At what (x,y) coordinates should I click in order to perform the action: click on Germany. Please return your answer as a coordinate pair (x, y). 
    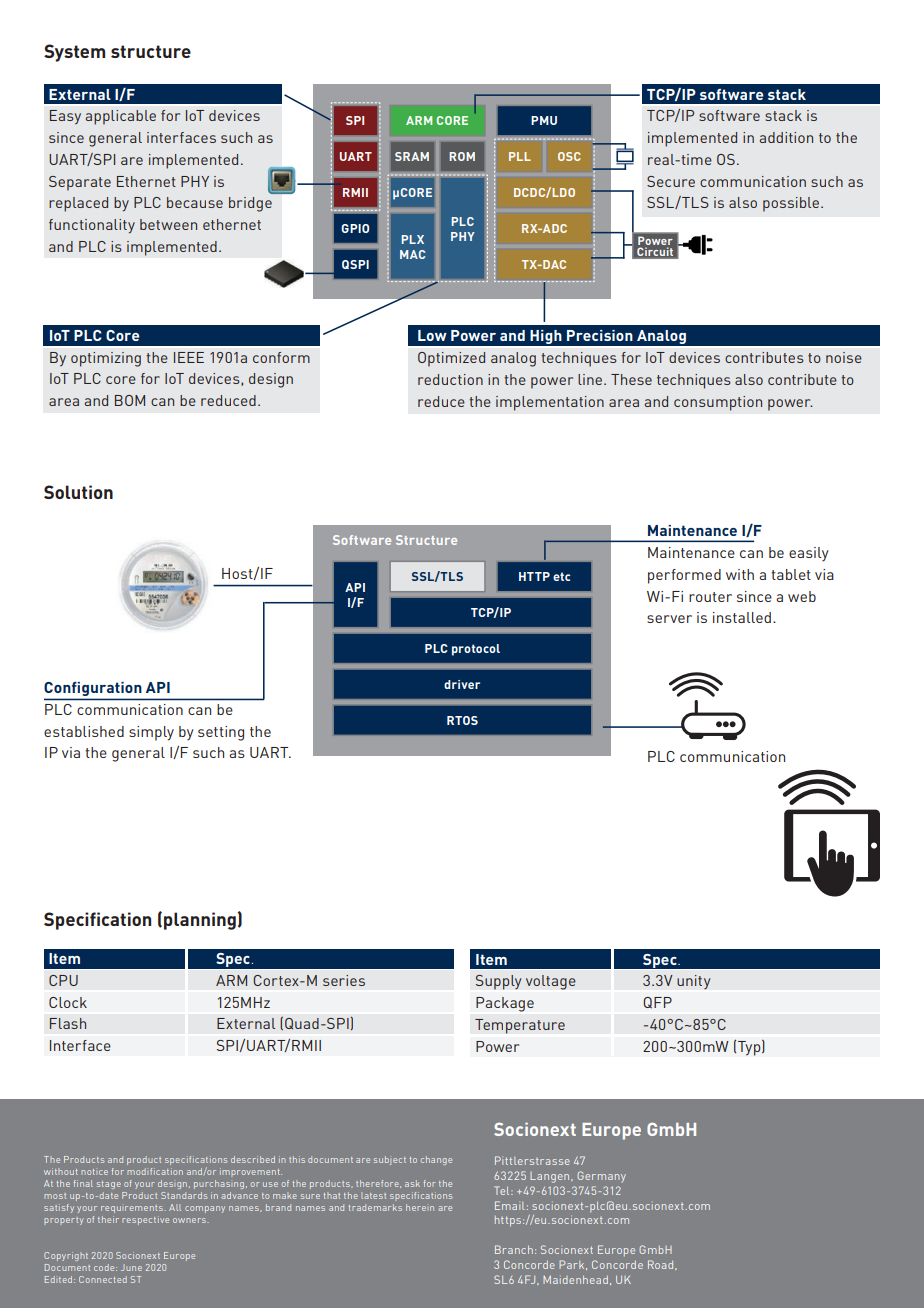
    Looking at the image, I should click on (601, 1176).
